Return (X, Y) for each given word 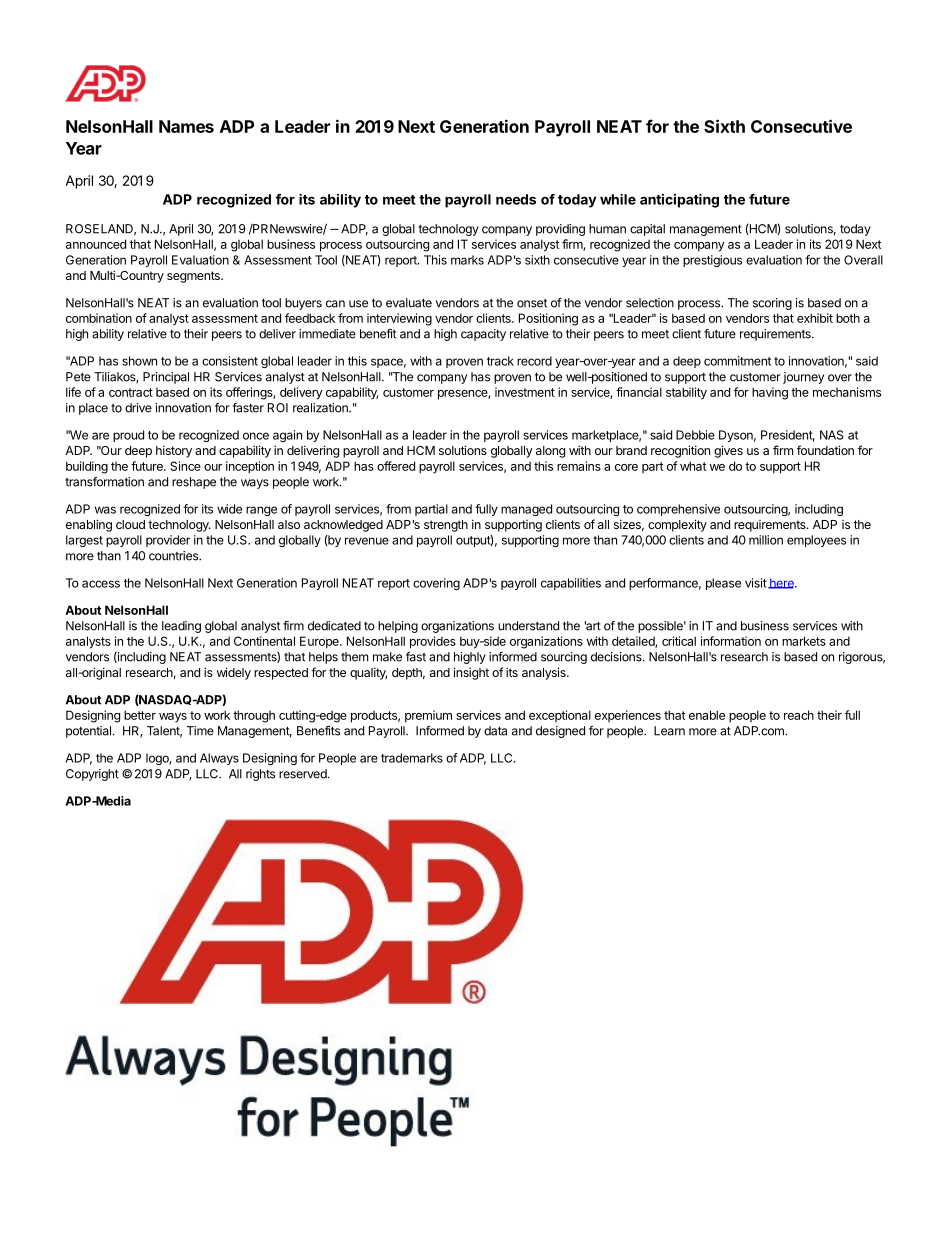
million (766, 540)
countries (175, 556)
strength (446, 526)
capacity (483, 335)
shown (139, 361)
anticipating (679, 201)
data (495, 731)
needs (516, 199)
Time (200, 731)
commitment (737, 361)
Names (186, 126)
